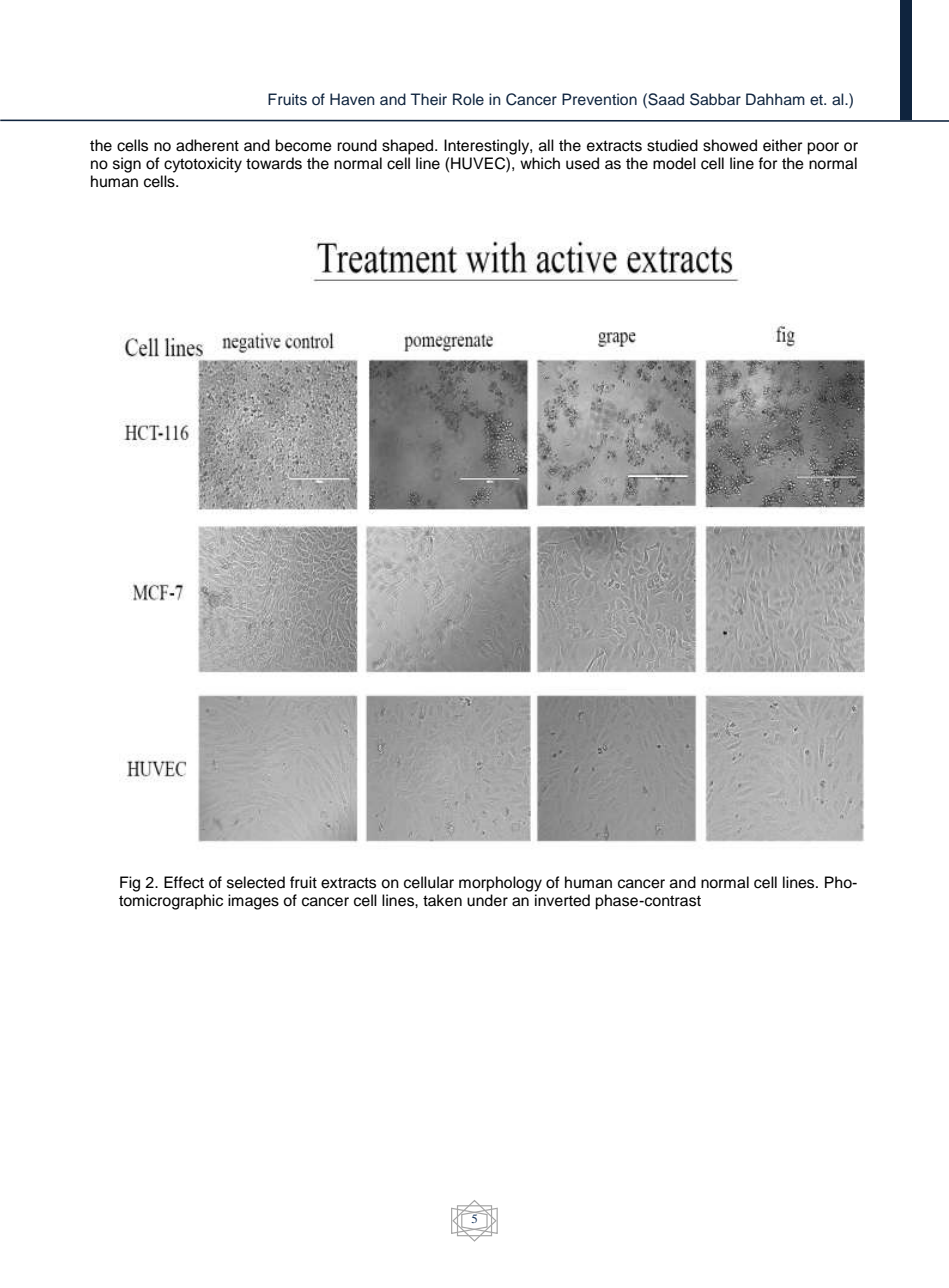 The height and width of the screenshot is (1288, 949). What do you see at coordinates (562, 900) in the screenshot?
I see `inverted` at bounding box center [562, 900].
